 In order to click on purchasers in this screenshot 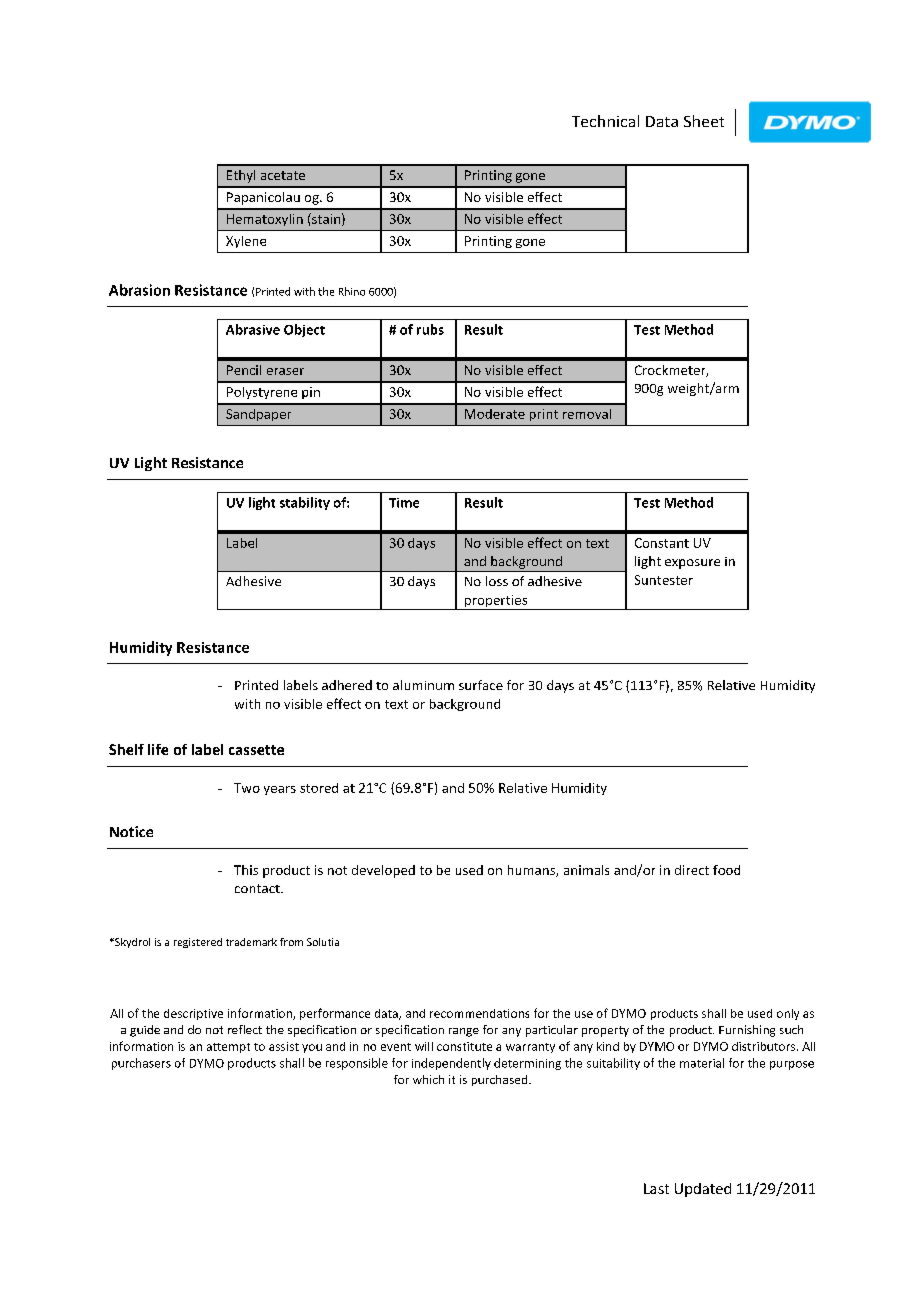, I will do `click(141, 1064)`.
